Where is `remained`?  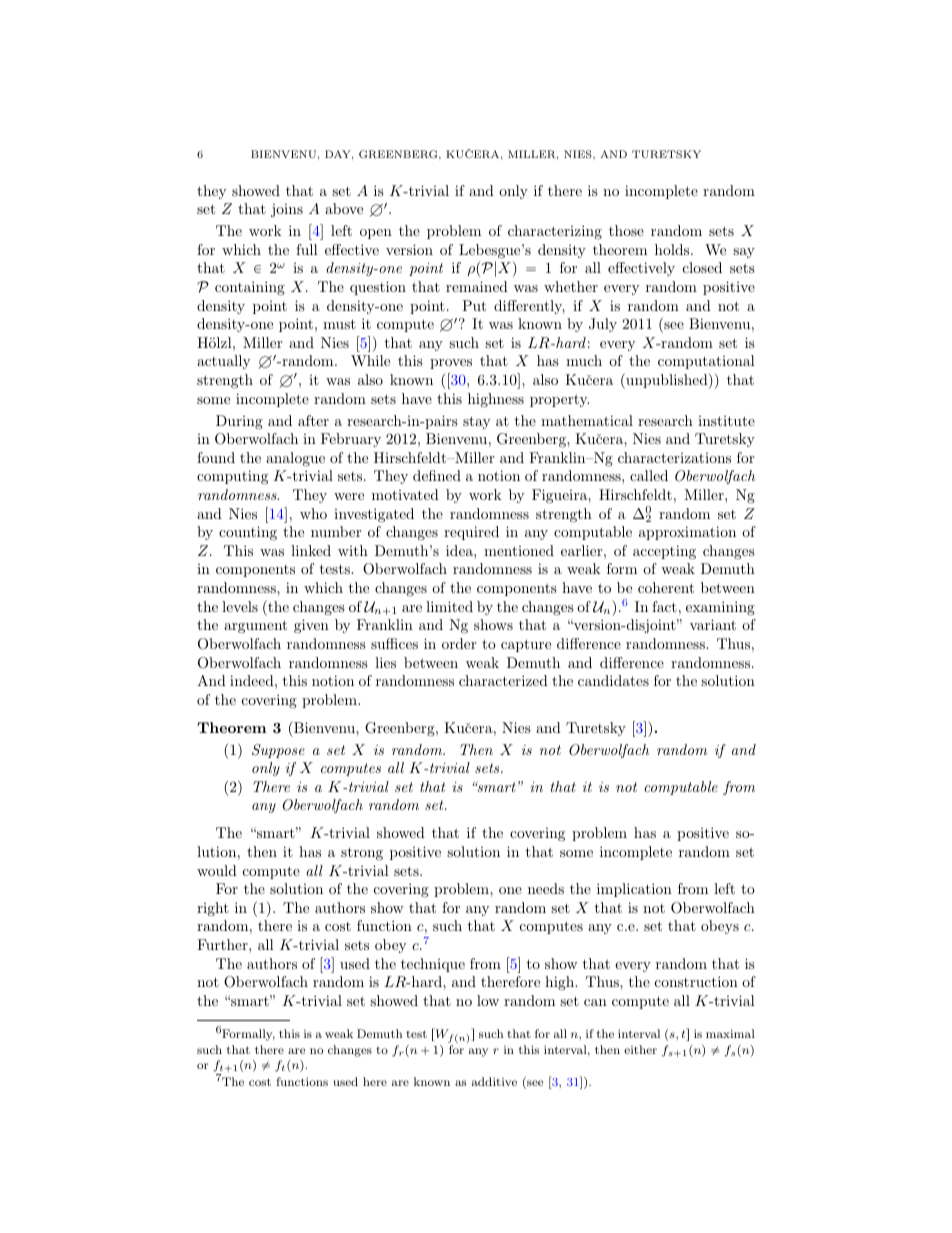
remained is located at coordinates (477, 286).
